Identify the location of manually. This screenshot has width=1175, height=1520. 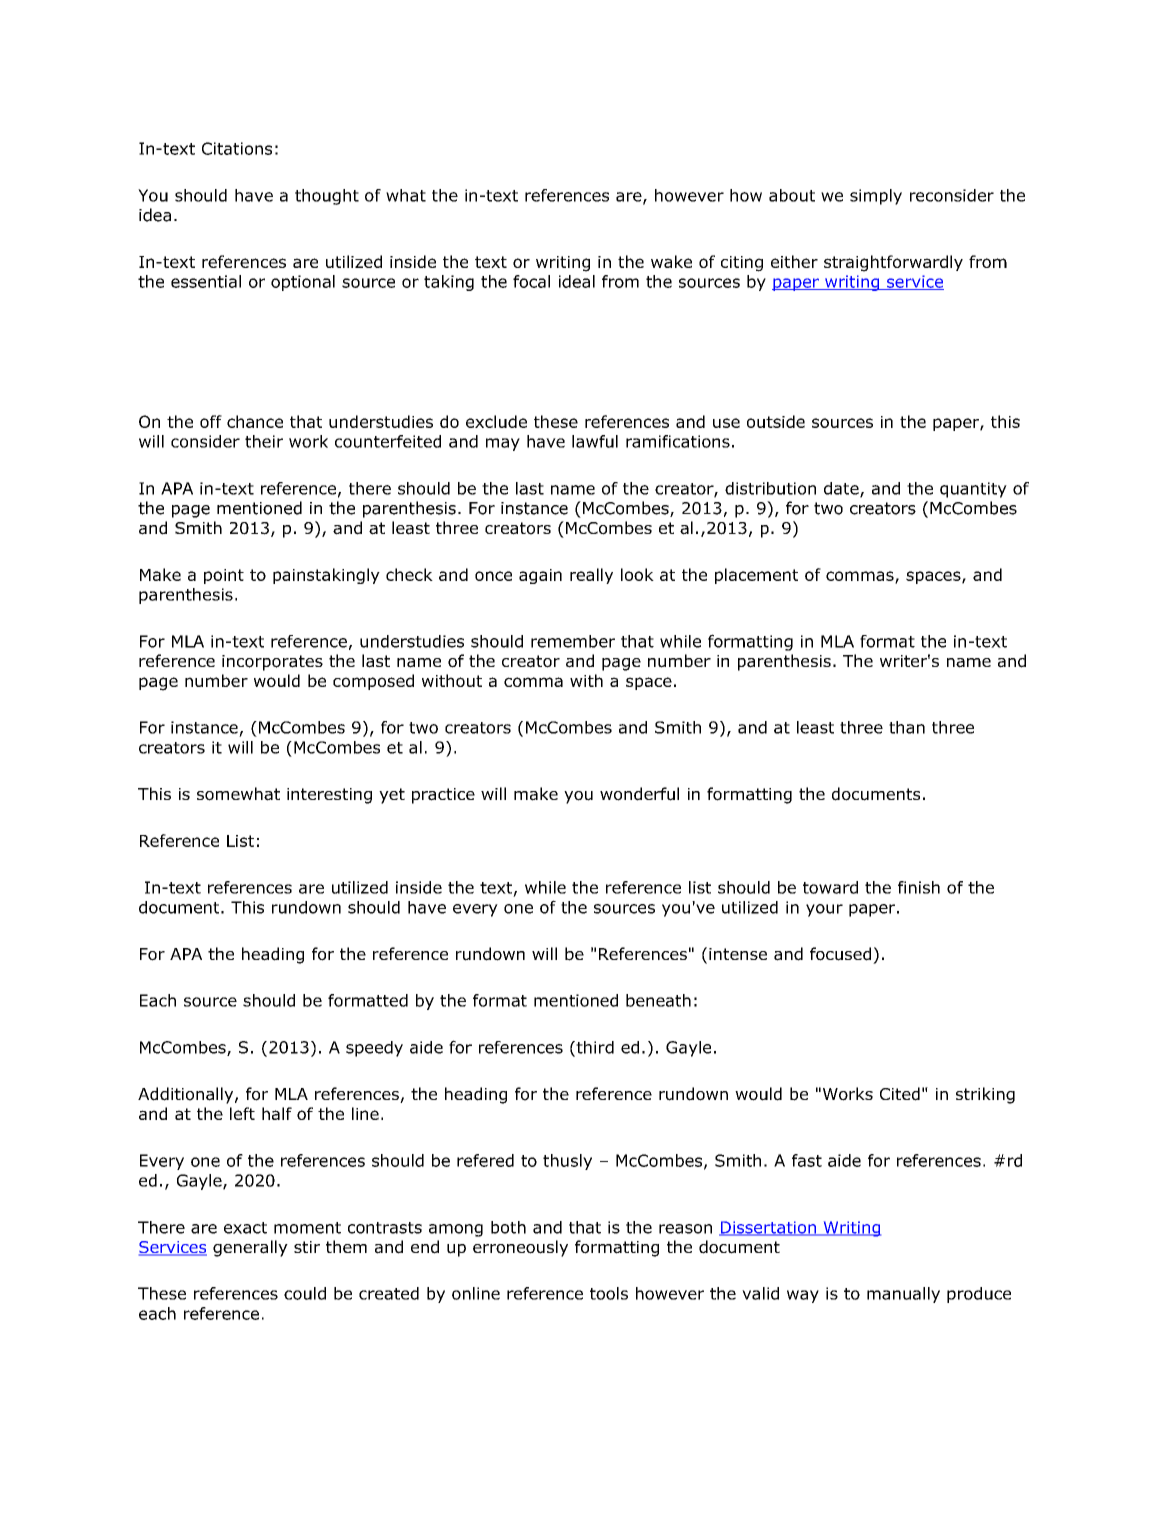
(903, 1295).
